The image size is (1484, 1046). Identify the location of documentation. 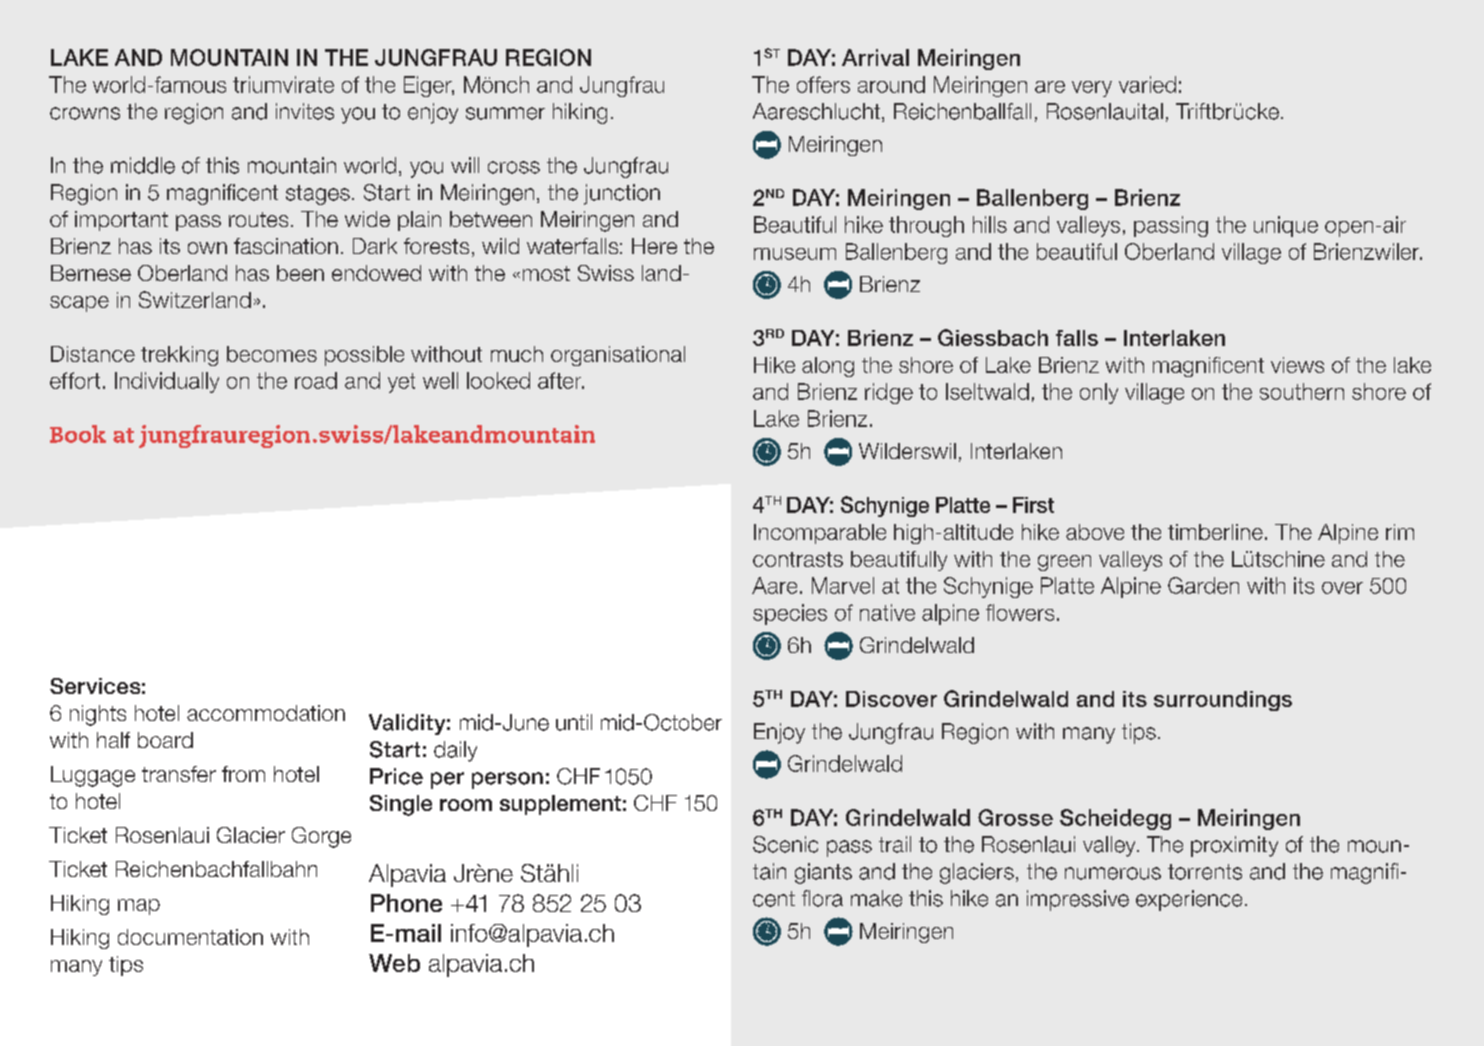
(190, 937).
